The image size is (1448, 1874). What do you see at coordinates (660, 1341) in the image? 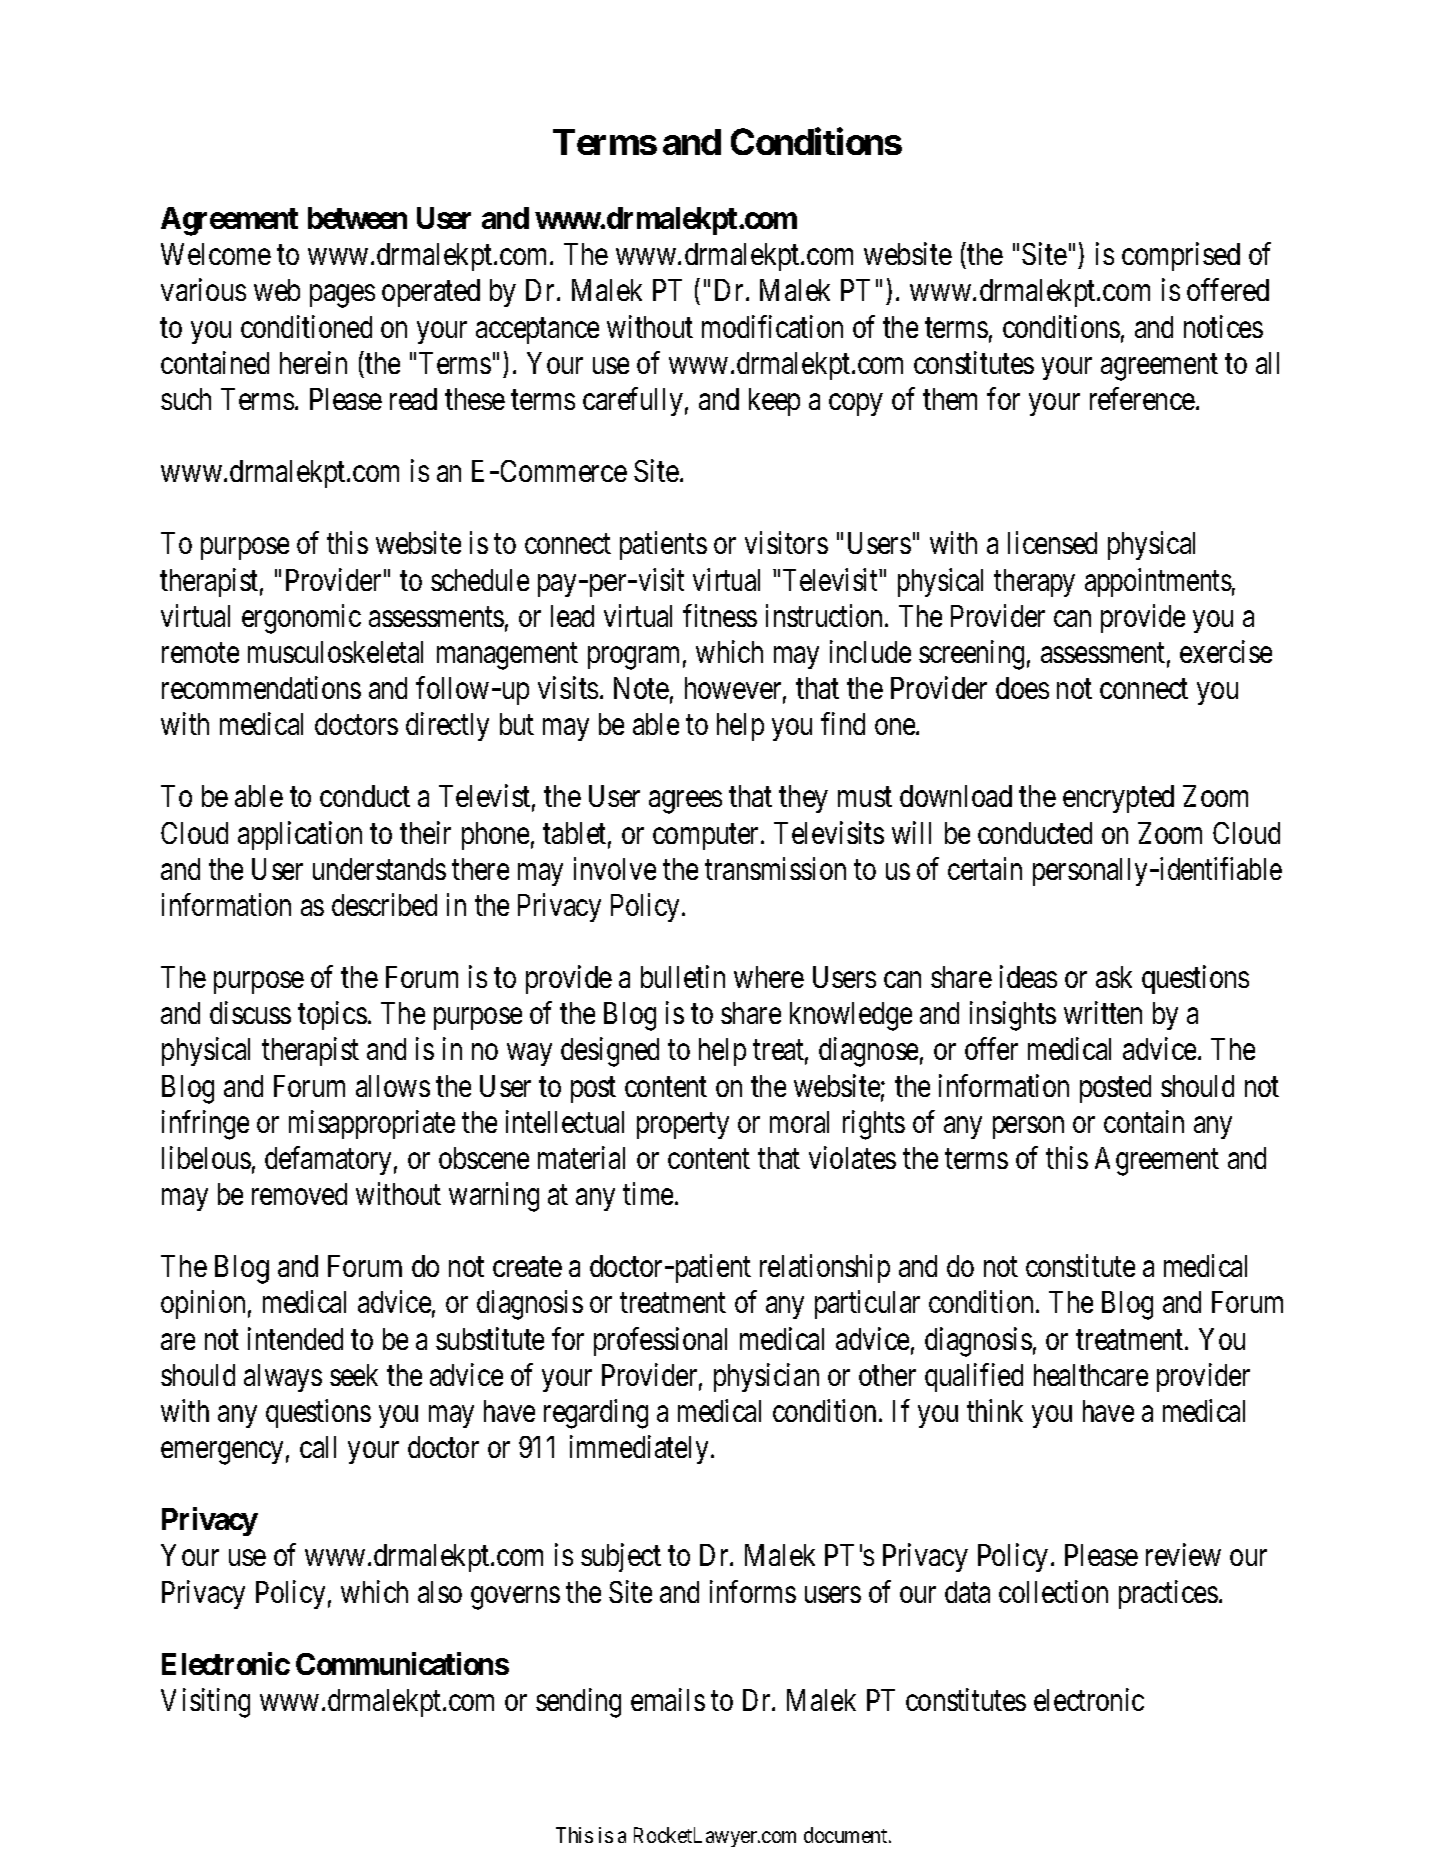
I see `professional` at bounding box center [660, 1341].
